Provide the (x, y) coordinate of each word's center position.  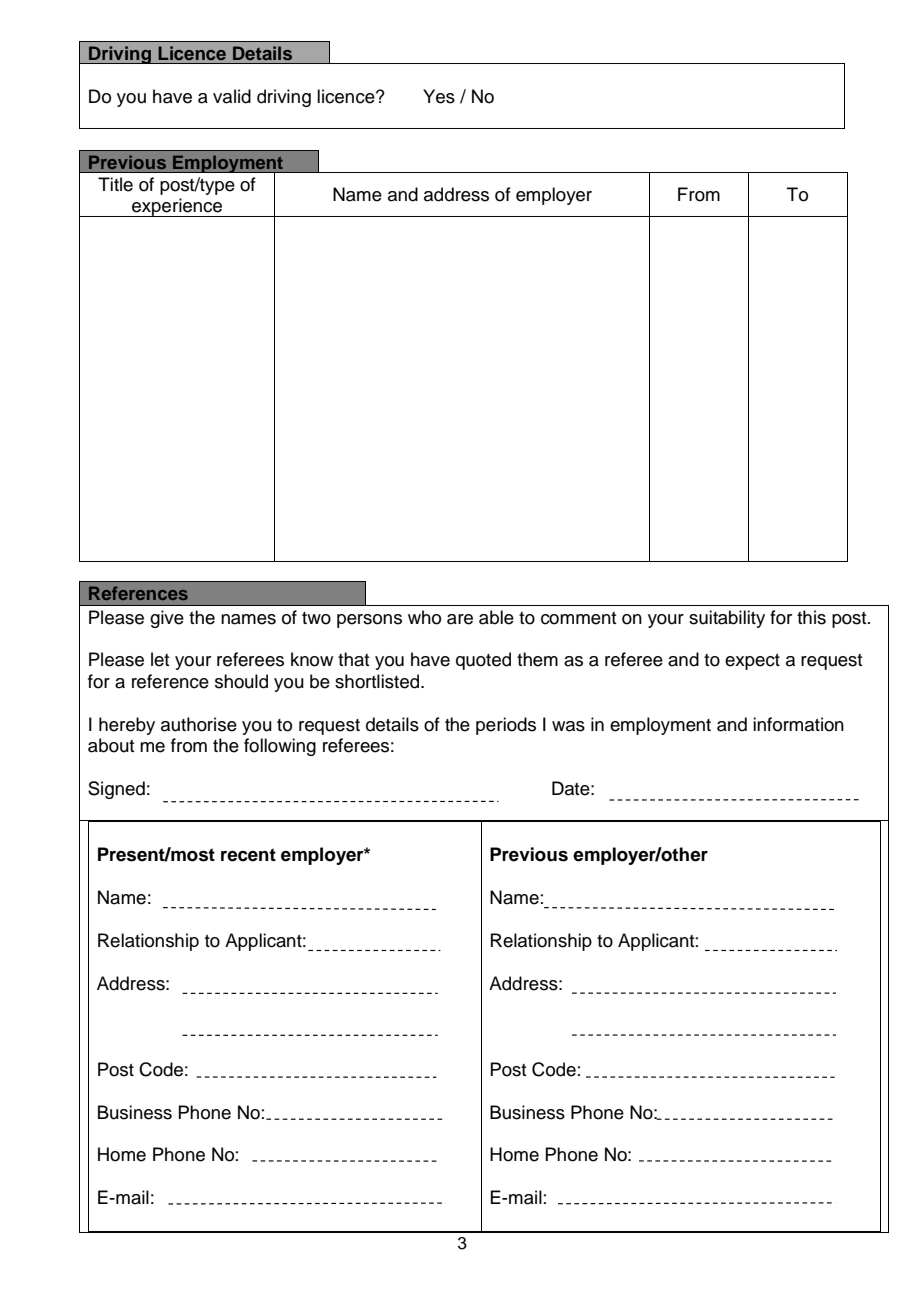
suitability (727, 619)
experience (177, 207)
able (496, 617)
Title (115, 184)
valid (232, 96)
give (167, 619)
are (460, 619)
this (811, 617)
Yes (439, 96)
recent (248, 855)
